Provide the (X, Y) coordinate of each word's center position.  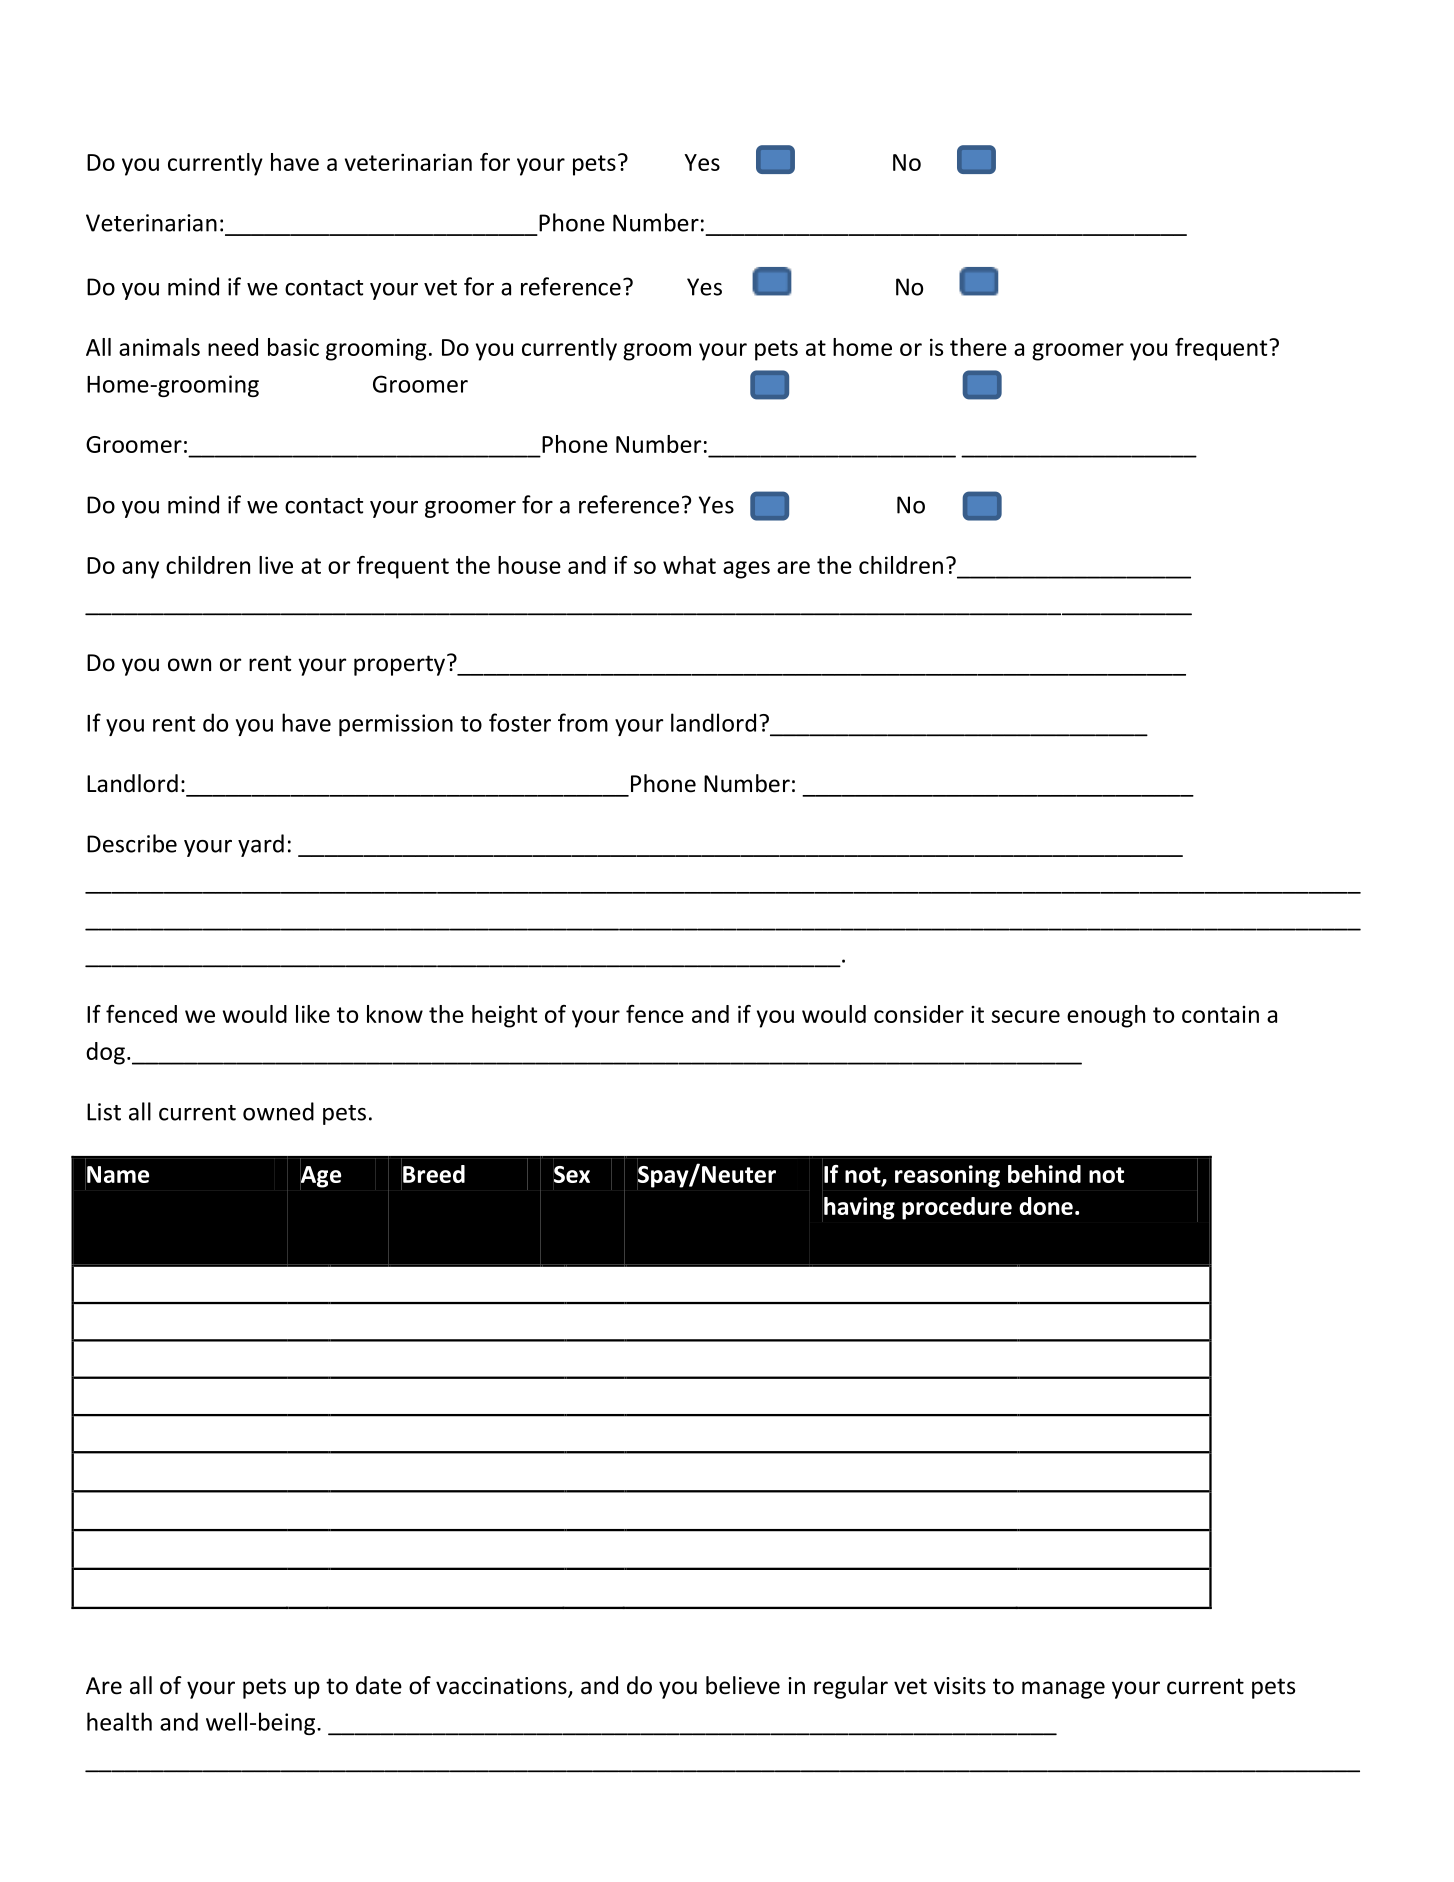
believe (743, 1685)
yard (261, 845)
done (1046, 1206)
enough (1106, 1016)
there (978, 347)
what (689, 565)
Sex (572, 1174)
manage (1063, 1690)
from (583, 722)
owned (278, 1111)
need (233, 347)
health (119, 1721)
